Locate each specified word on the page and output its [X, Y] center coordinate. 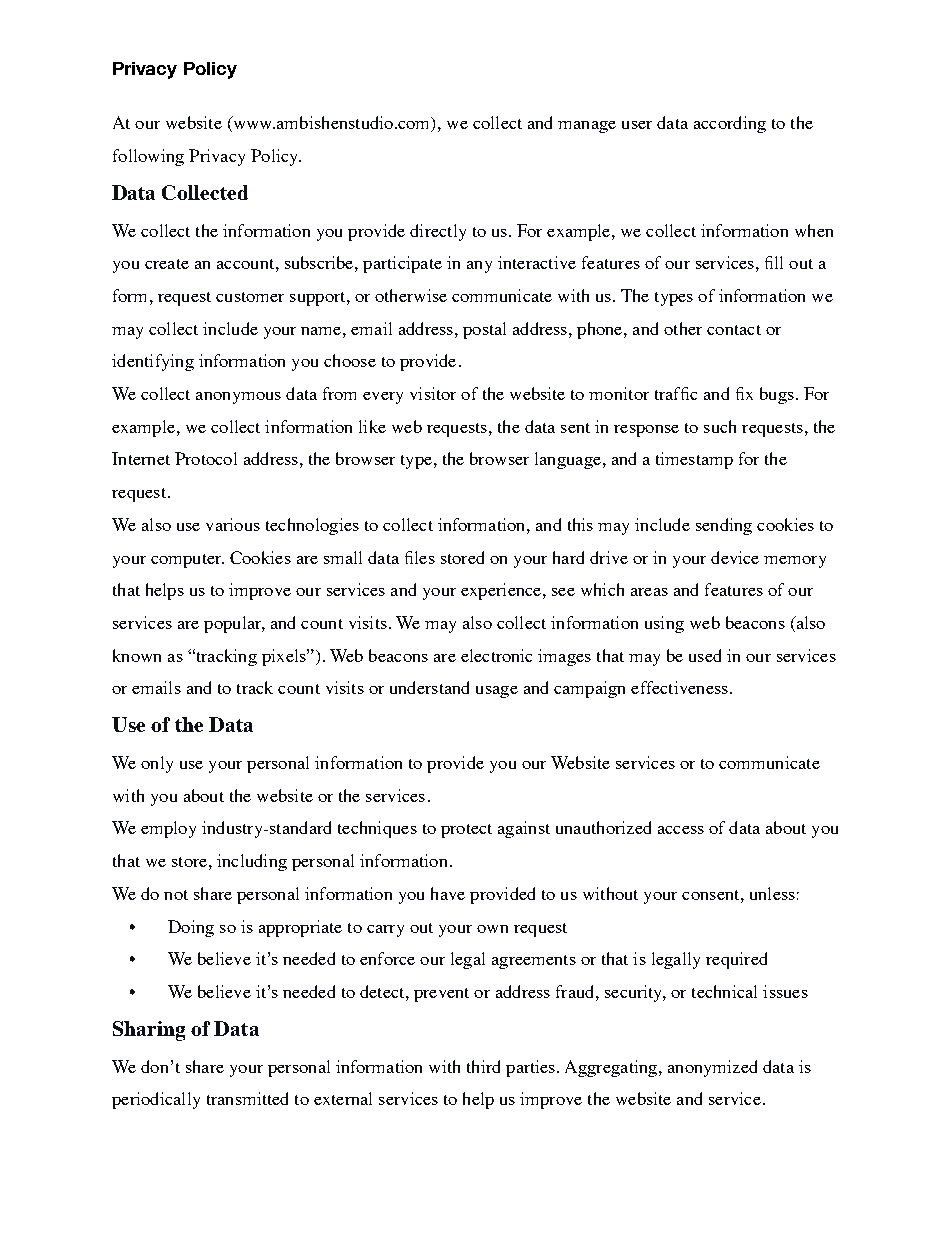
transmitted [247, 1098]
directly [438, 232]
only [157, 764]
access [681, 830]
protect [466, 831]
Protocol [206, 458]
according [730, 124]
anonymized [712, 1068]
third [483, 1066]
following [148, 157]
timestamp [694, 460]
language [568, 460]
